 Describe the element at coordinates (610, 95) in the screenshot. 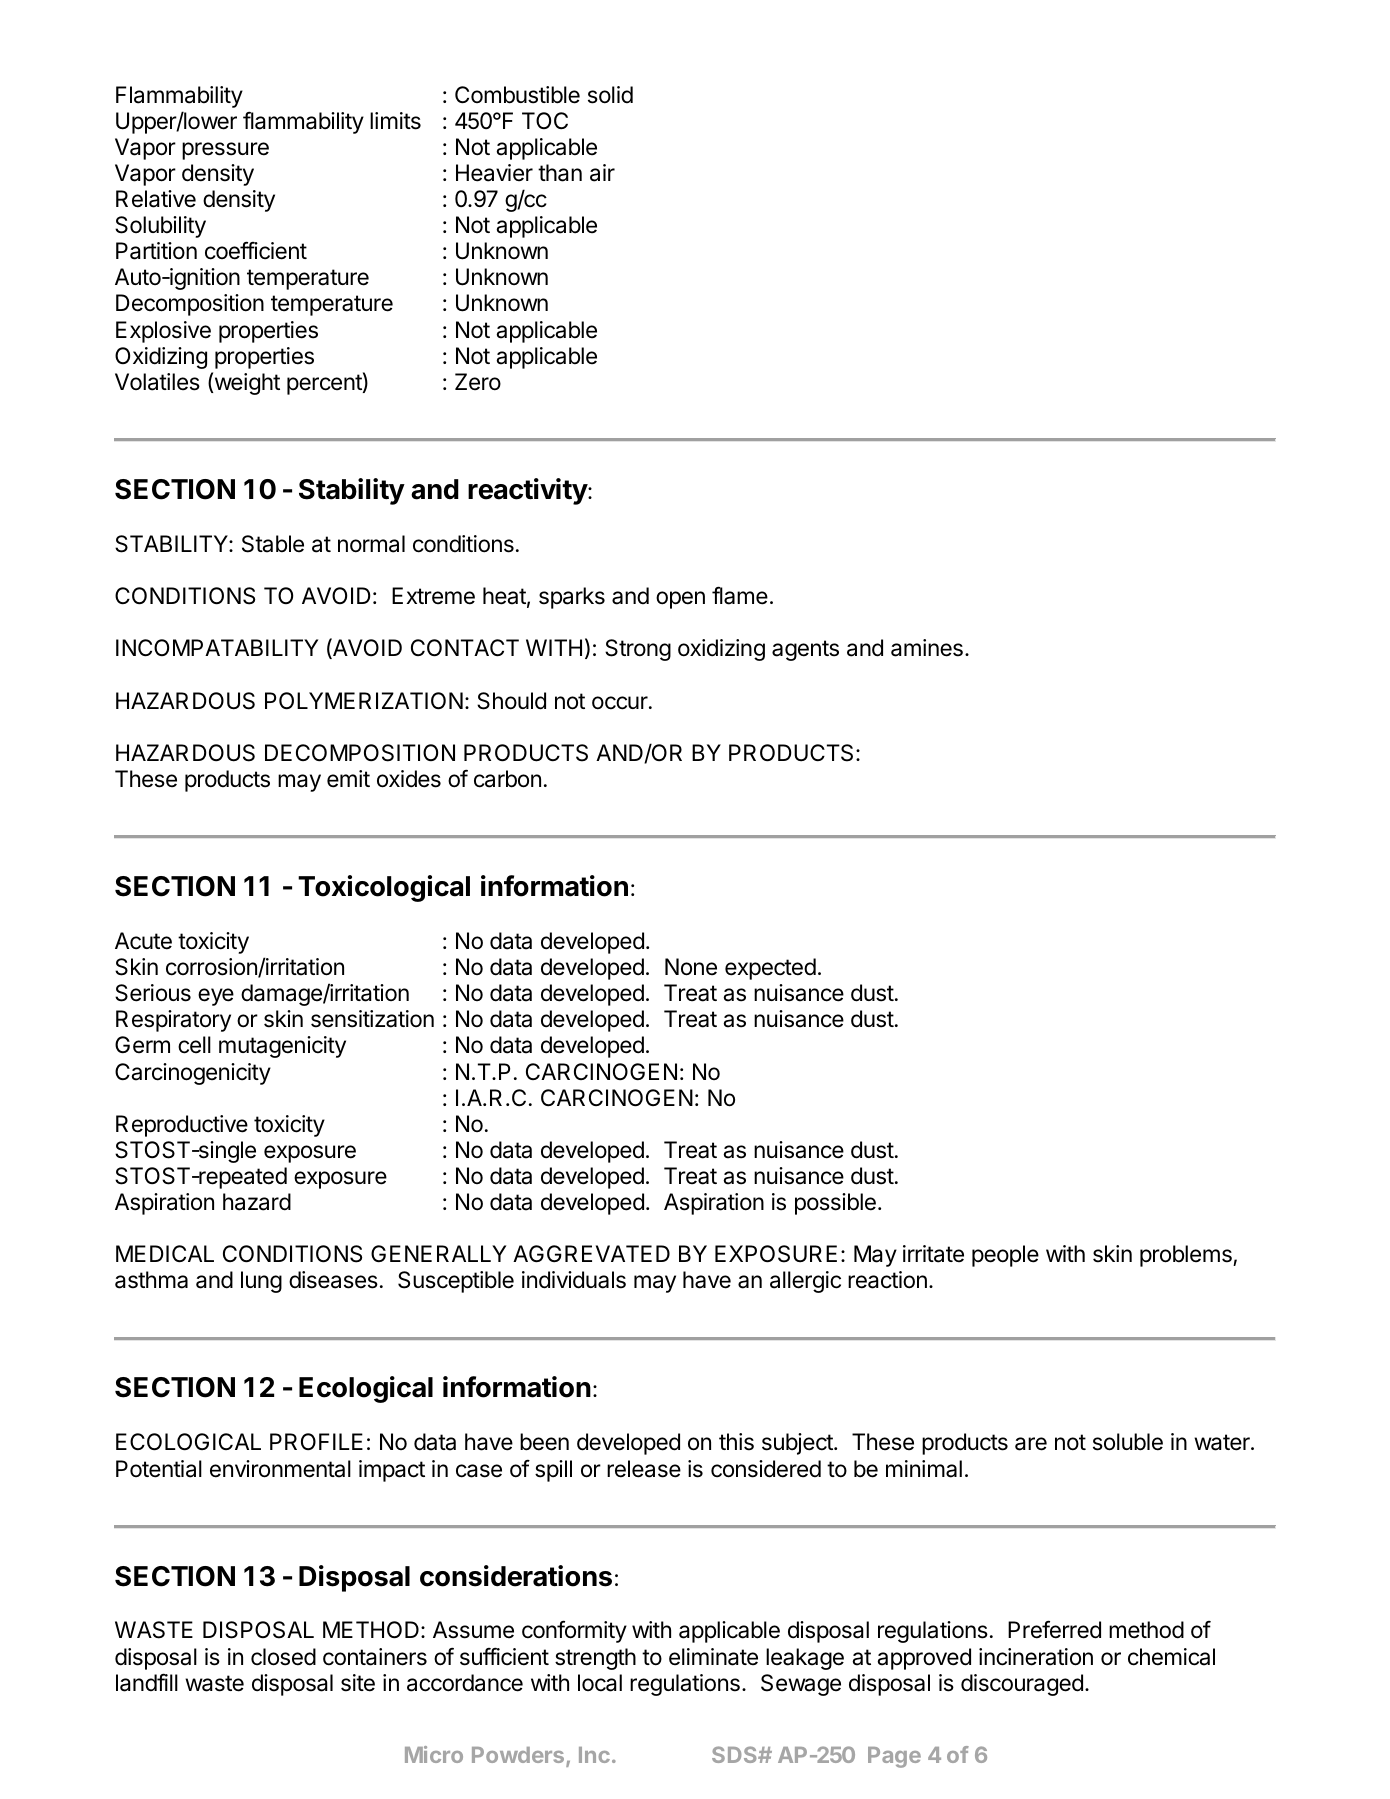

I see `solid` at that location.
